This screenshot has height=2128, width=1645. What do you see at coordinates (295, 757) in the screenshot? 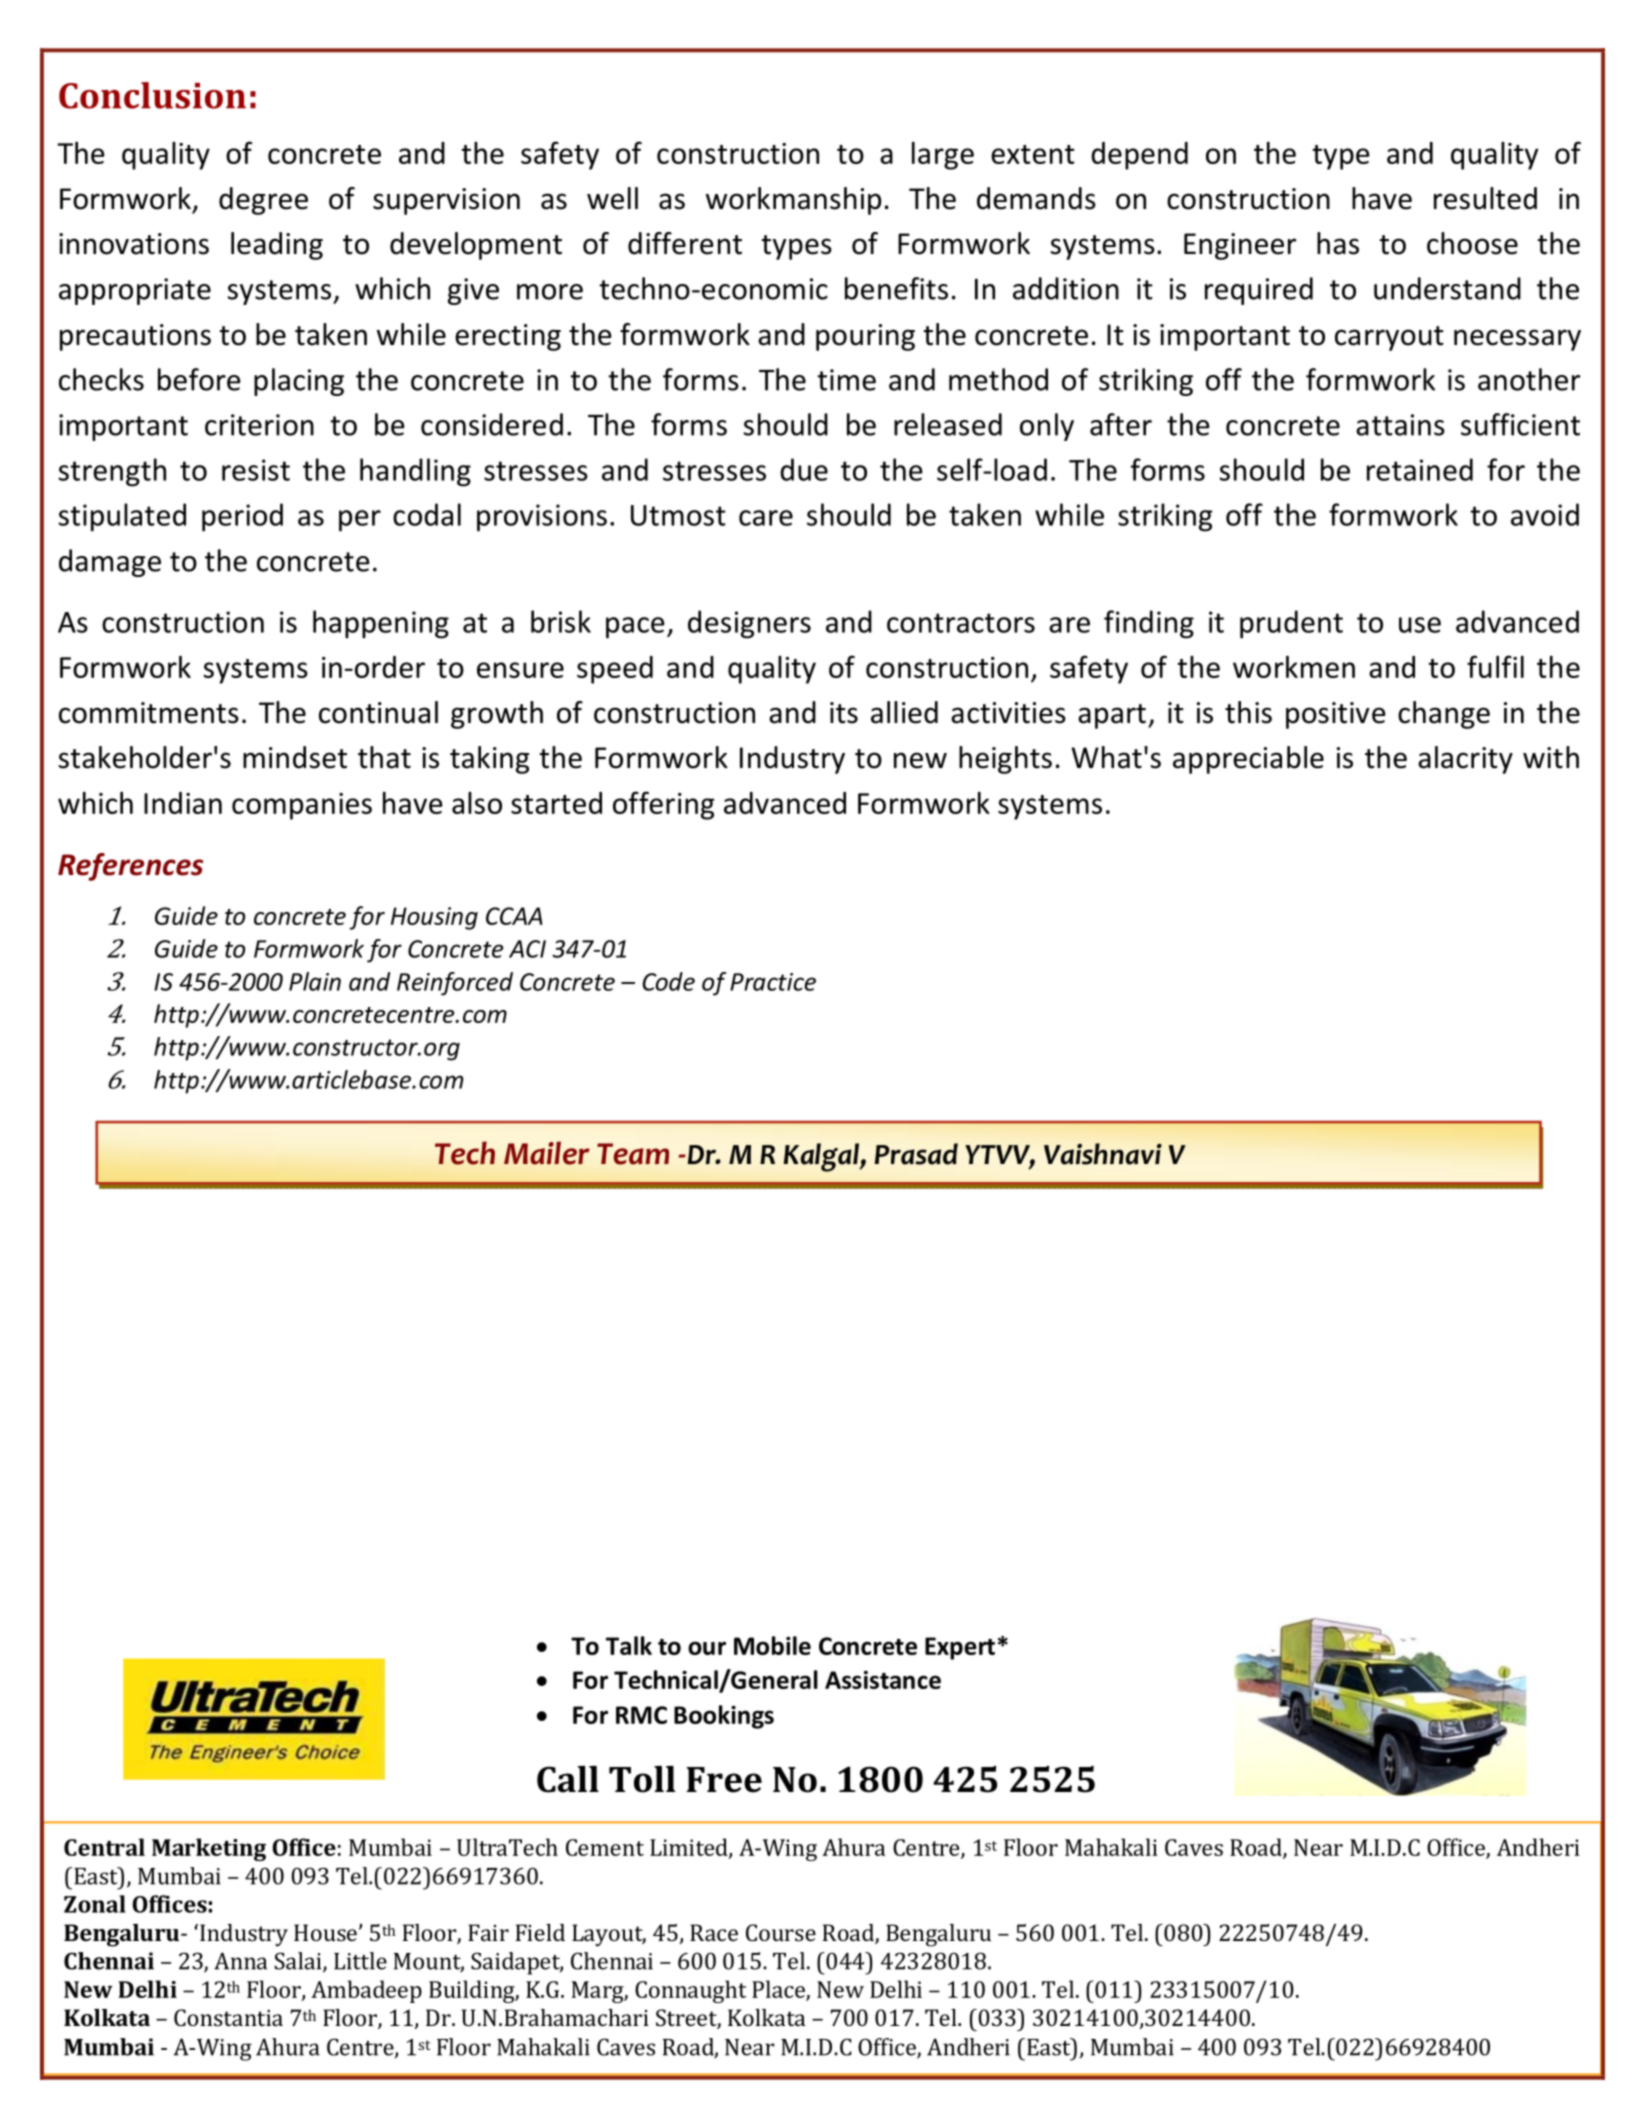
I see `mindset` at bounding box center [295, 757].
